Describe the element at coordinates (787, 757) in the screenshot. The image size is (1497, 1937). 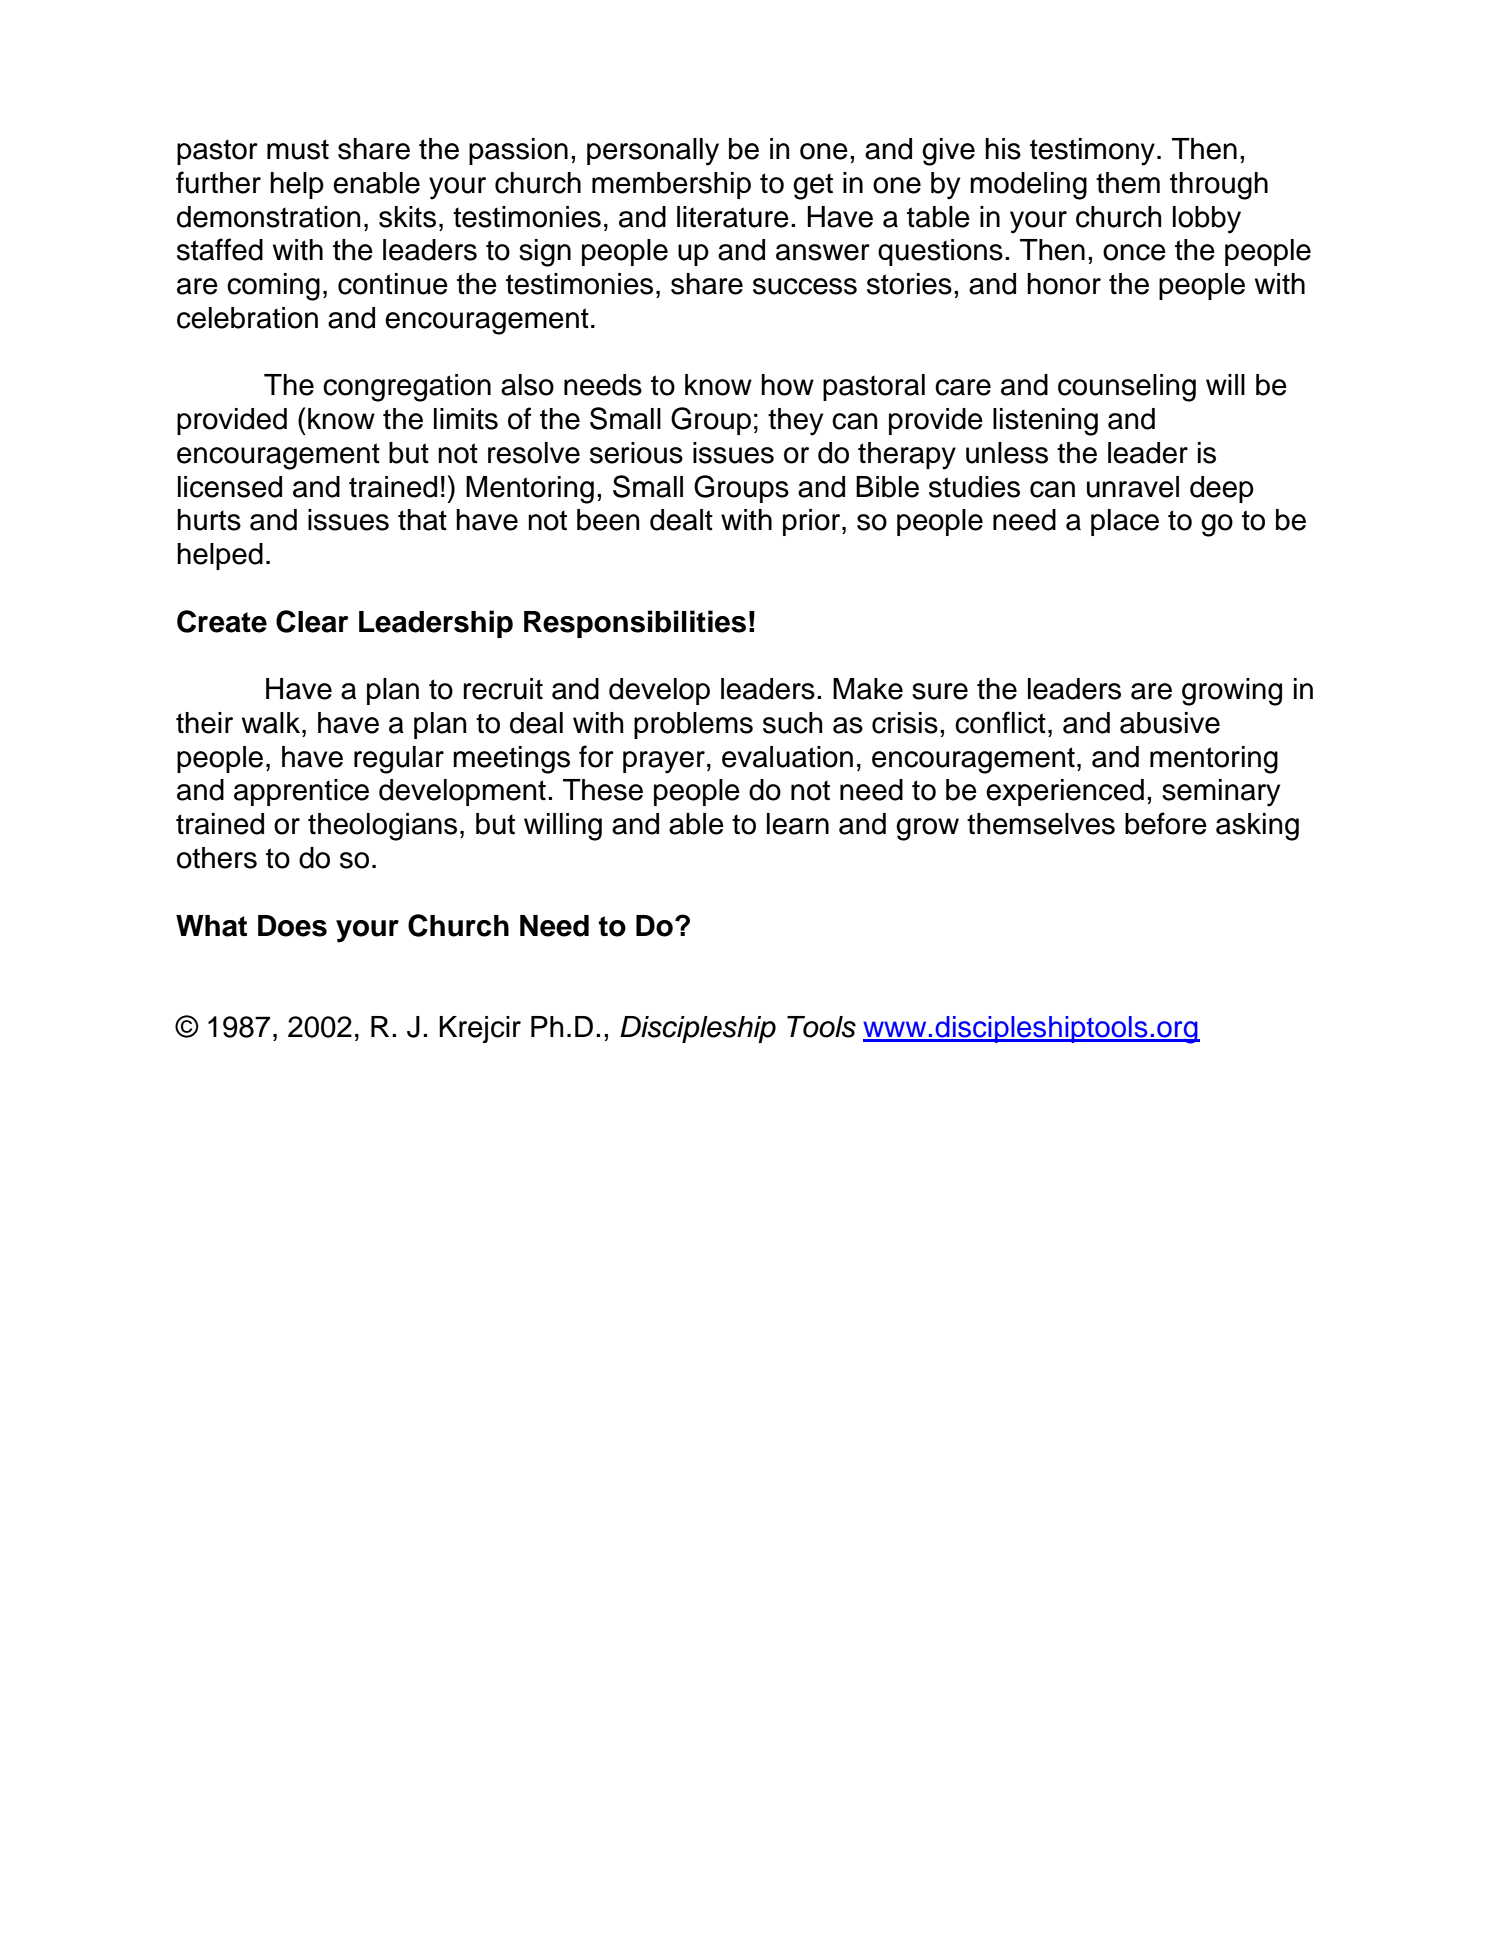
I see `evaluation` at that location.
